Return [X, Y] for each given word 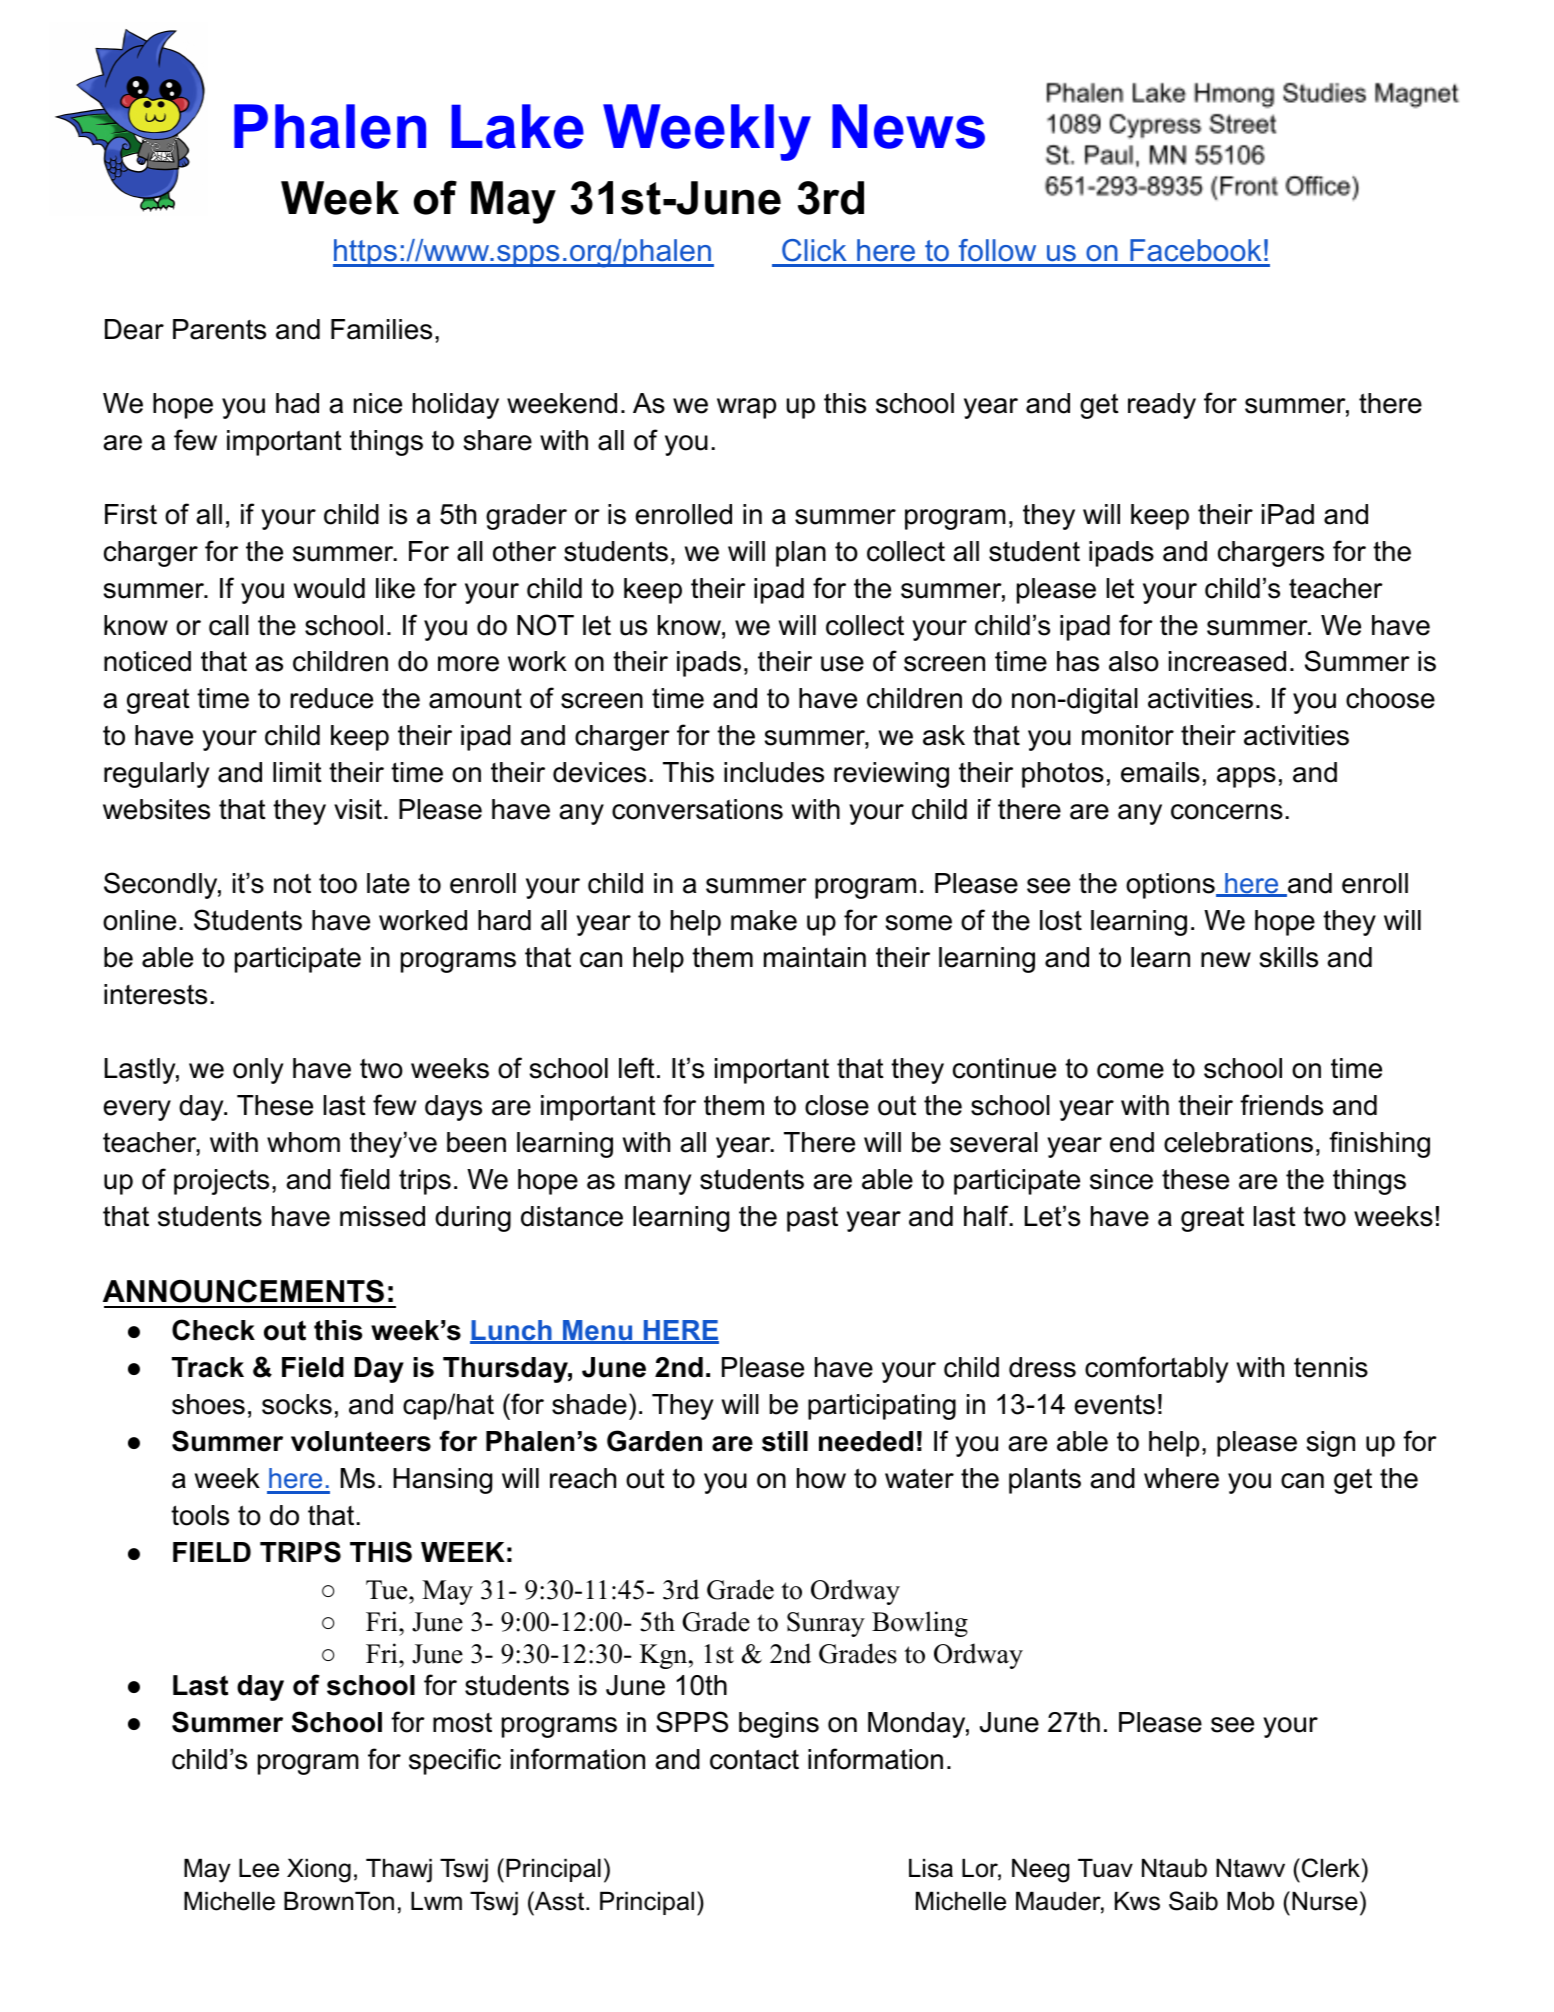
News [908, 126]
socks [297, 1404]
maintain [815, 957]
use [842, 664]
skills [1289, 957]
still [785, 1441]
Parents [219, 329]
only [258, 1071]
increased [1227, 661]
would [329, 588]
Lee [259, 1868]
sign [1331, 1444]
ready [1162, 406]
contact [754, 1759]
